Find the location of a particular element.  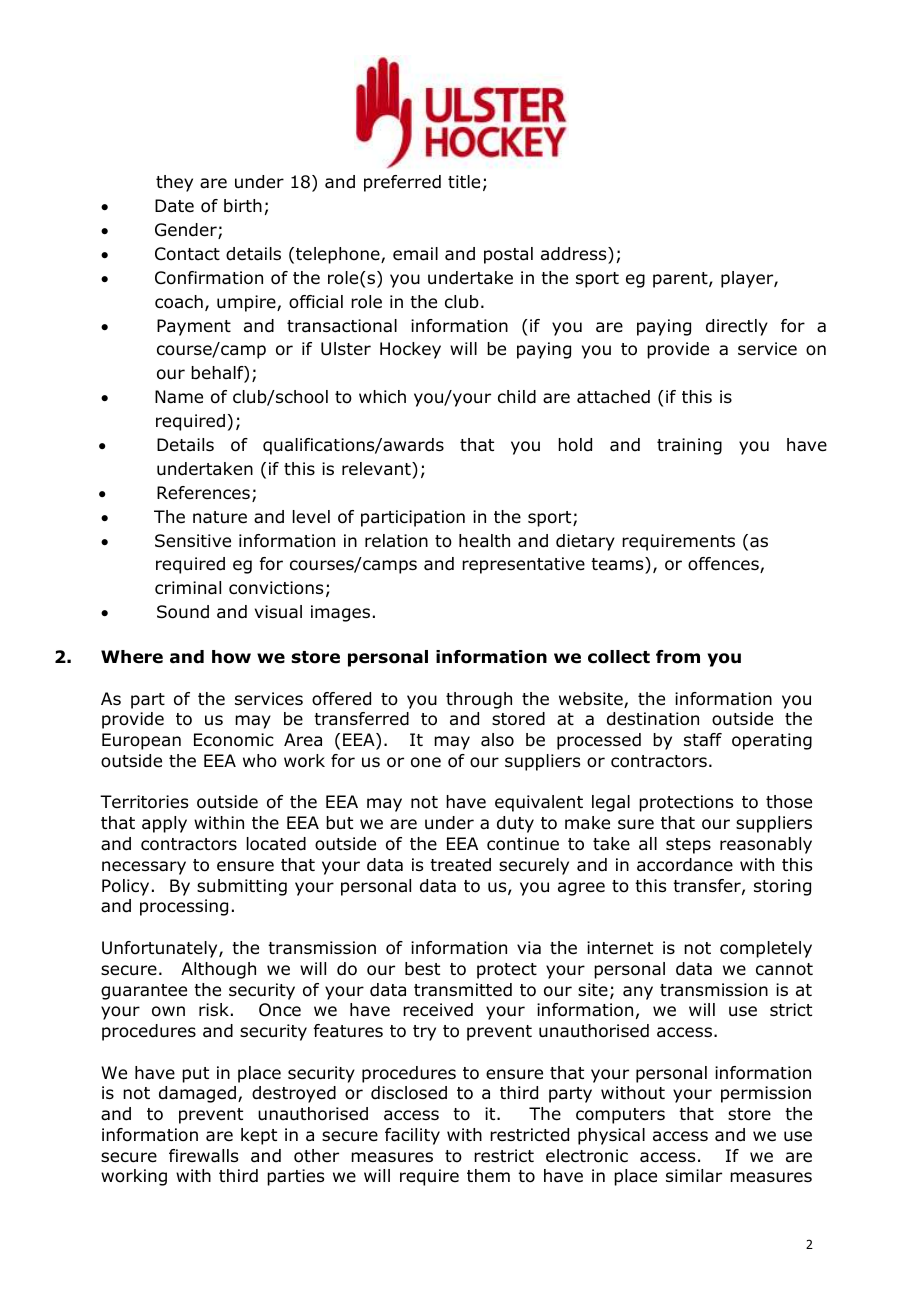

title is located at coordinates (464, 182).
